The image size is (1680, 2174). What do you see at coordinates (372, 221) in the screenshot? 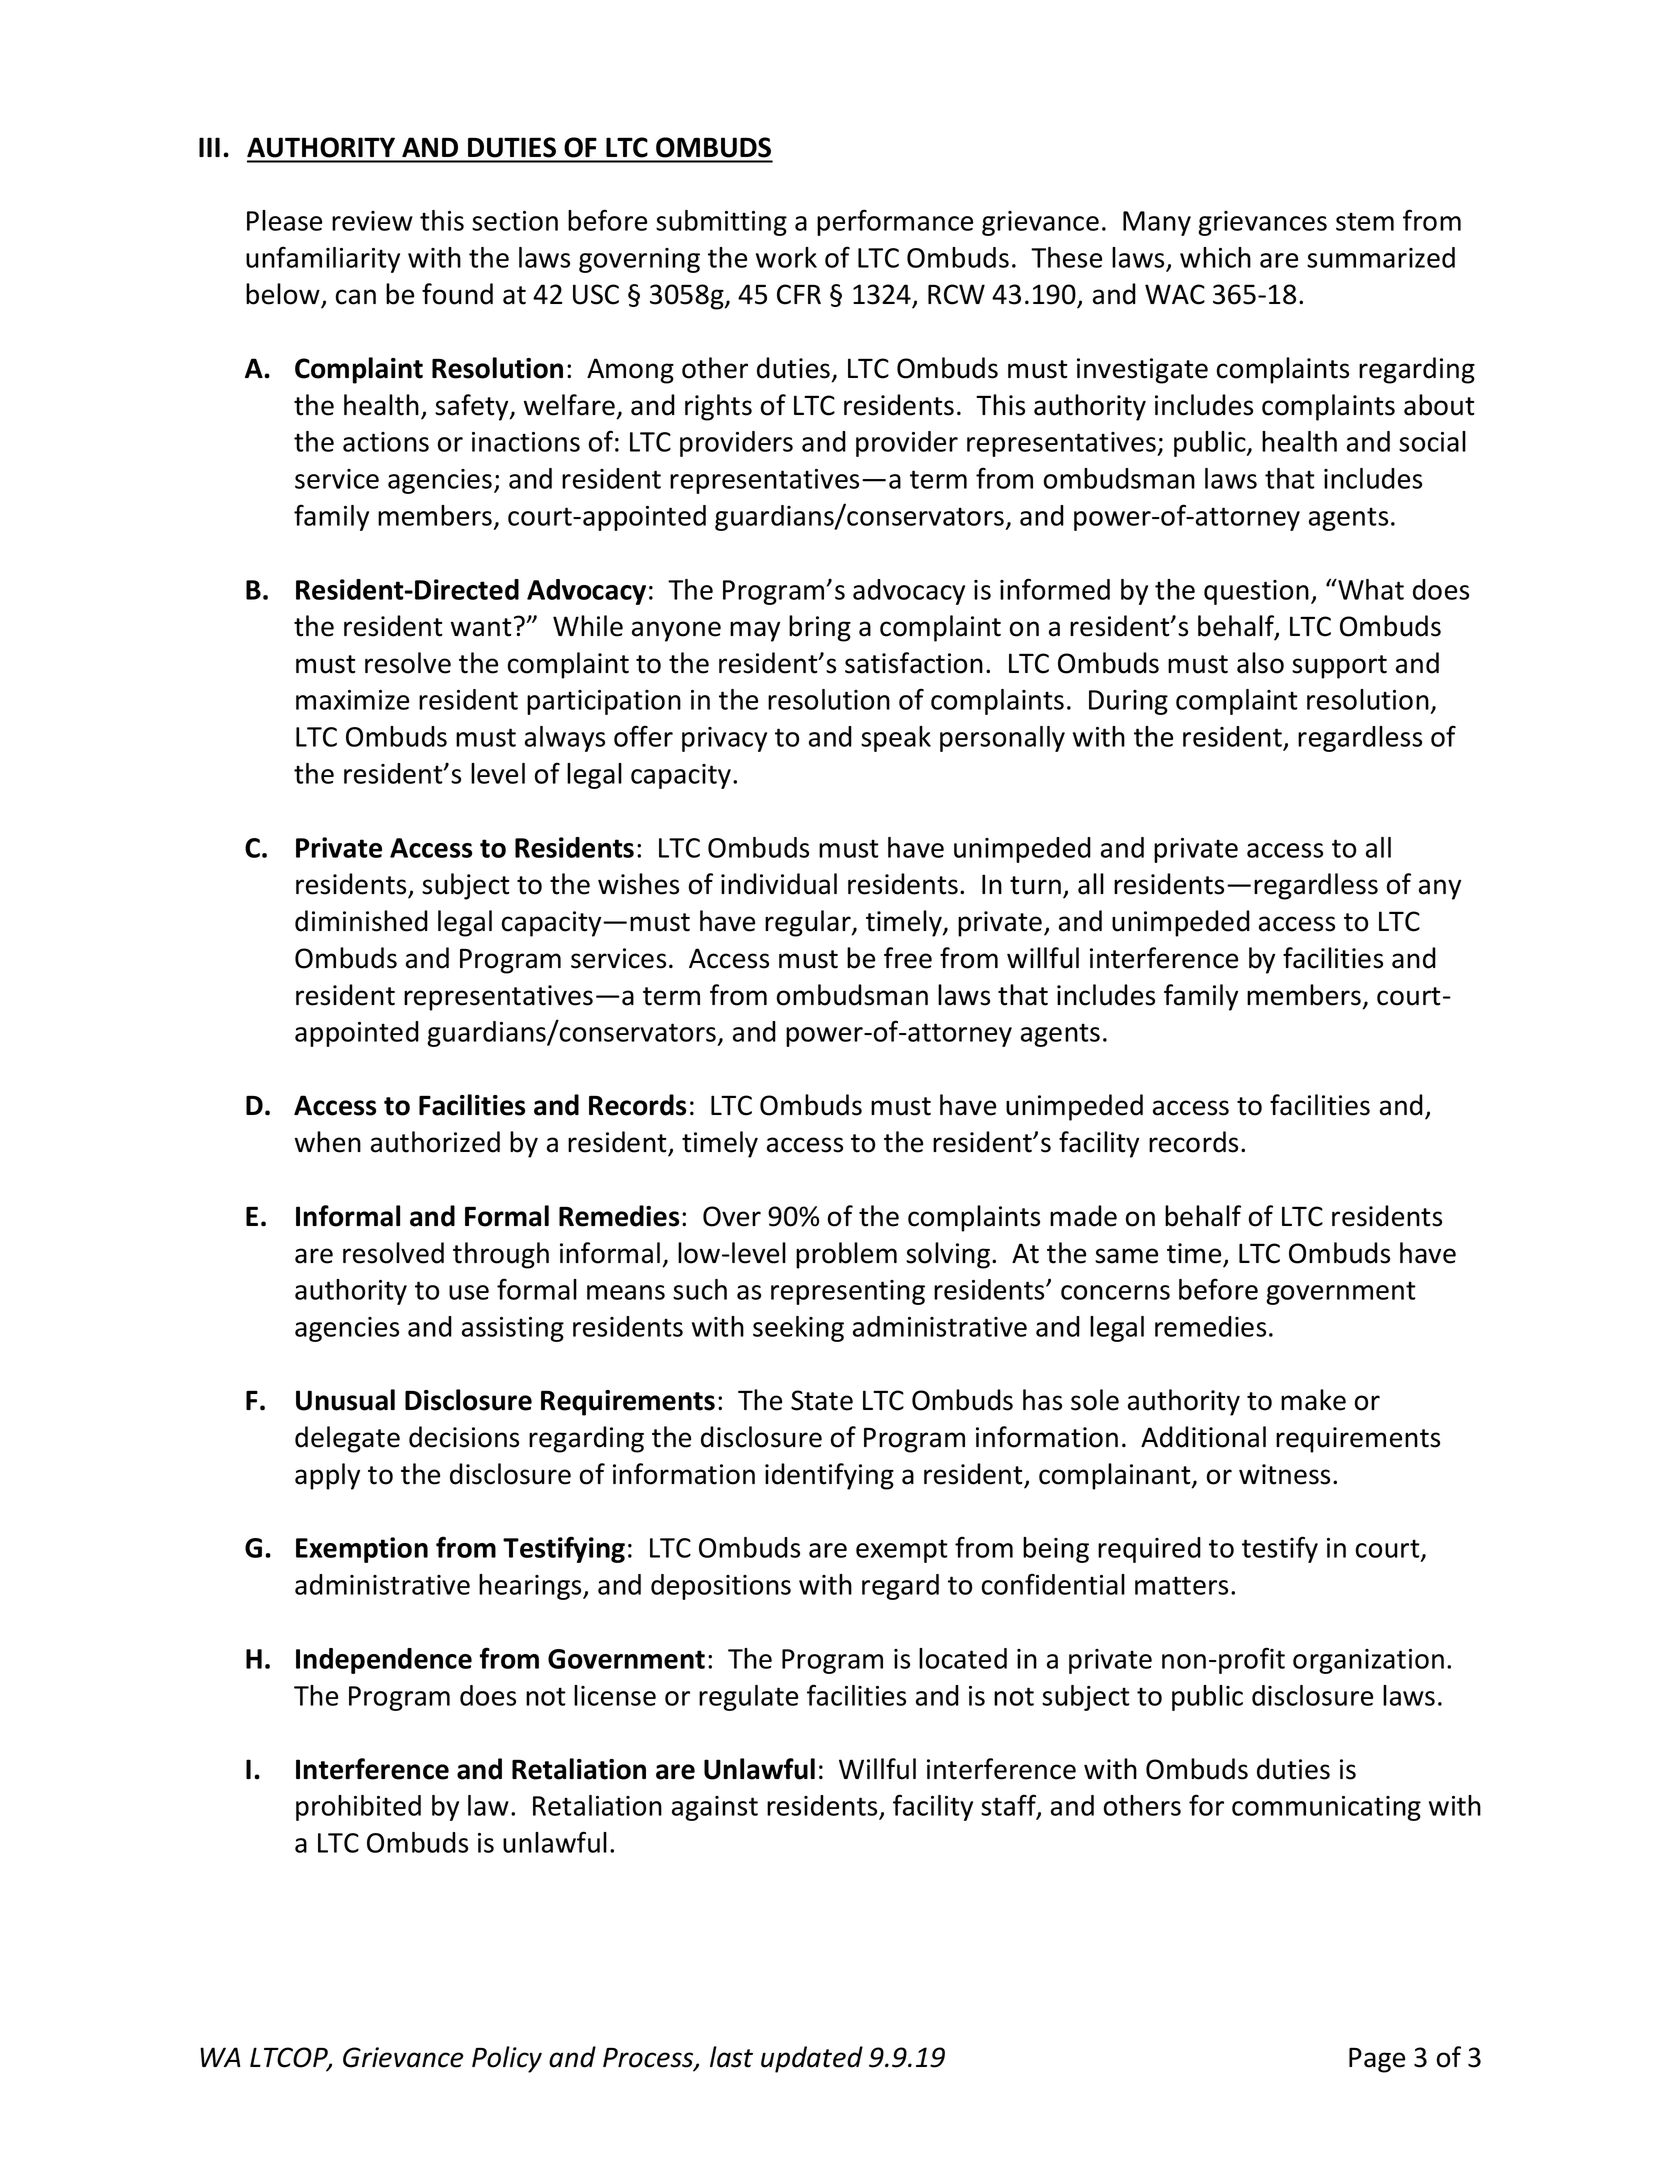
I see `review` at bounding box center [372, 221].
